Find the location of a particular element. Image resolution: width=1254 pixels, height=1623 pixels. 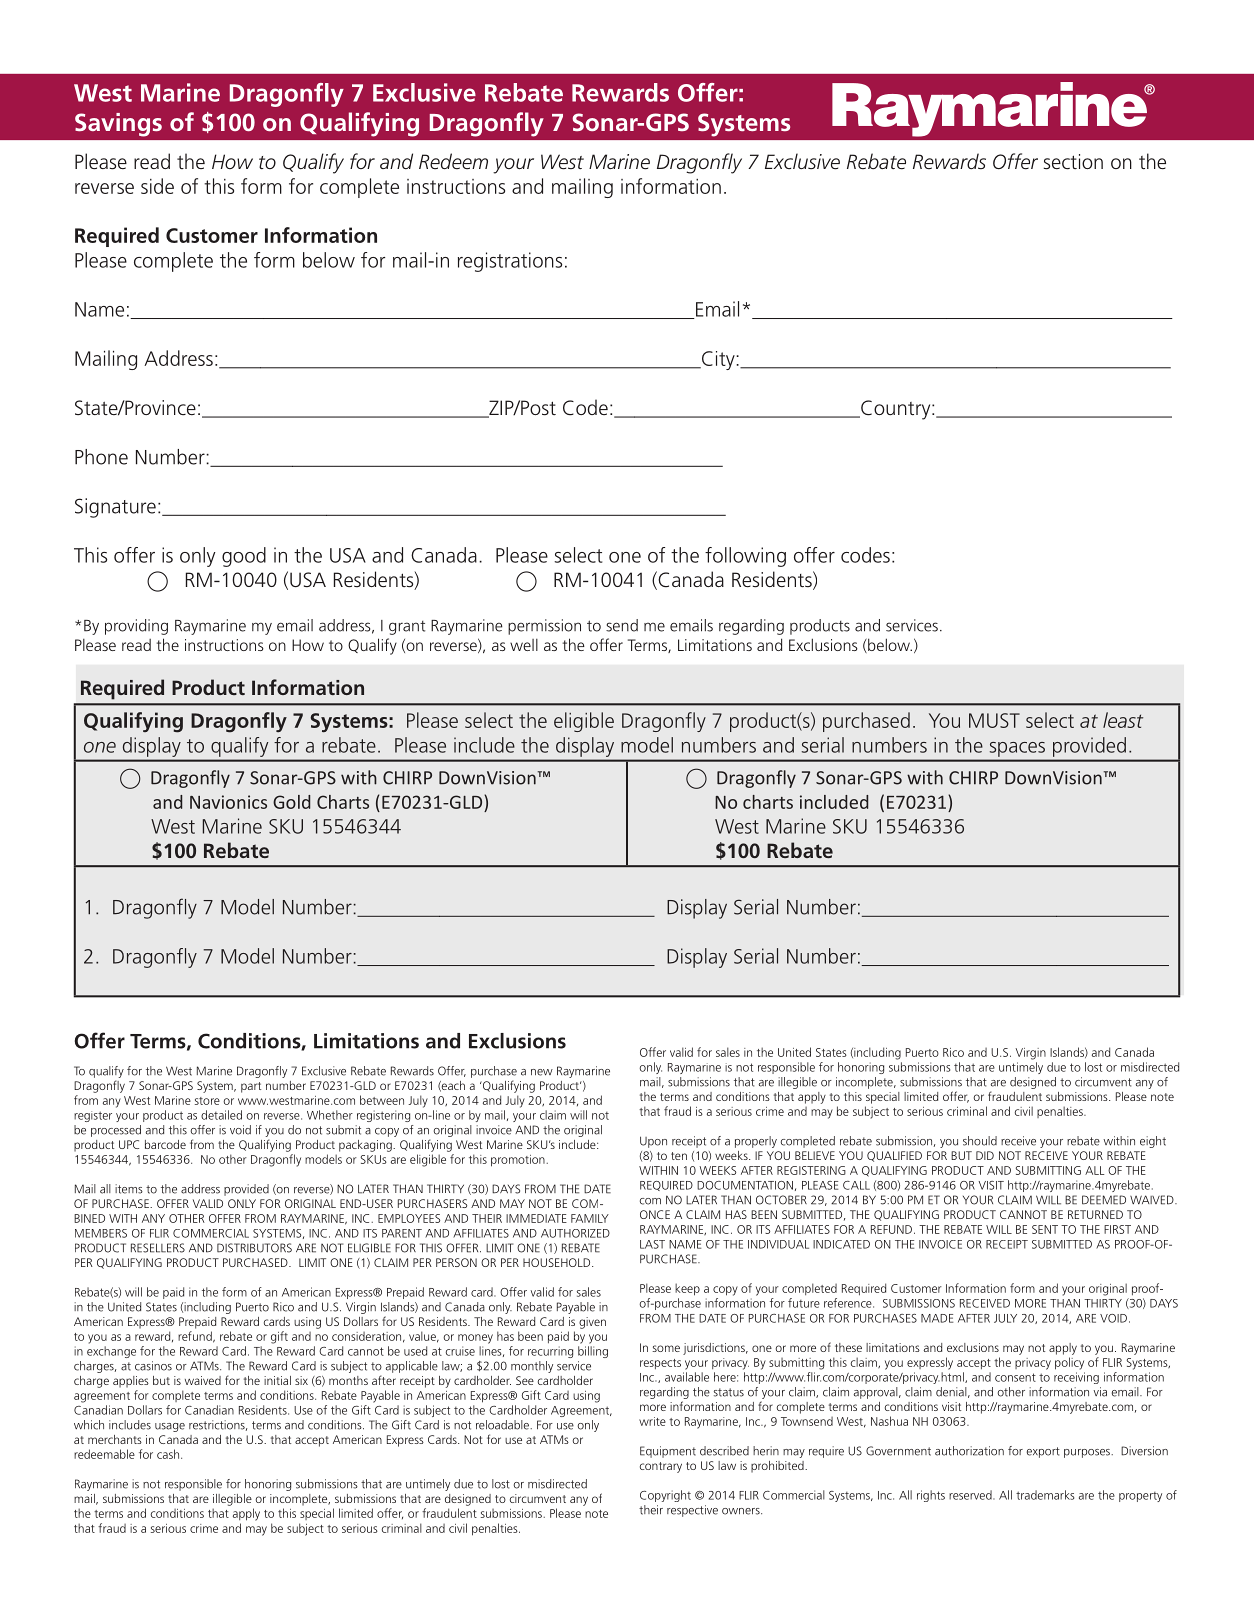

well is located at coordinates (524, 645).
